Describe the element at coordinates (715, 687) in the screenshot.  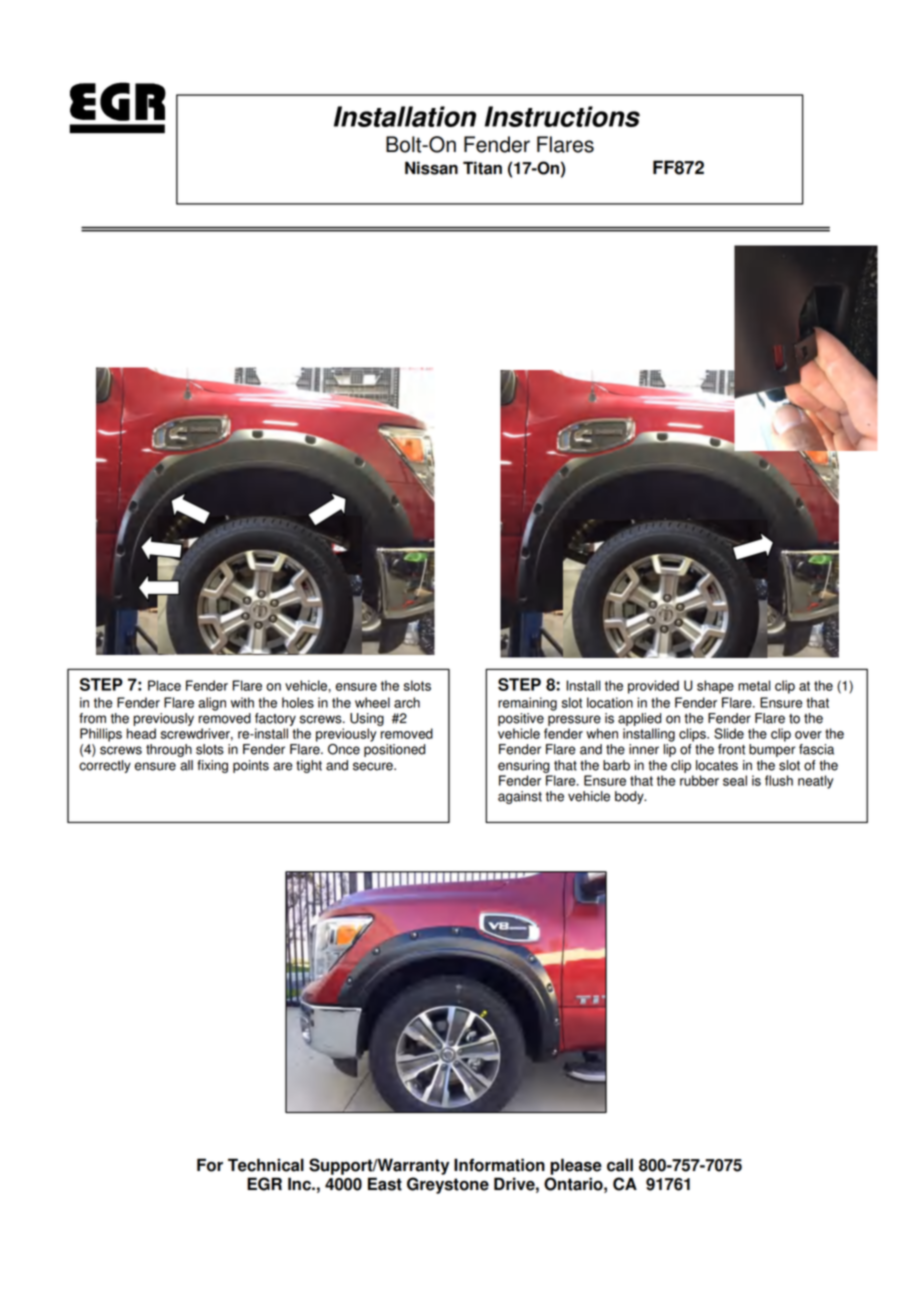
I see `shape` at that location.
